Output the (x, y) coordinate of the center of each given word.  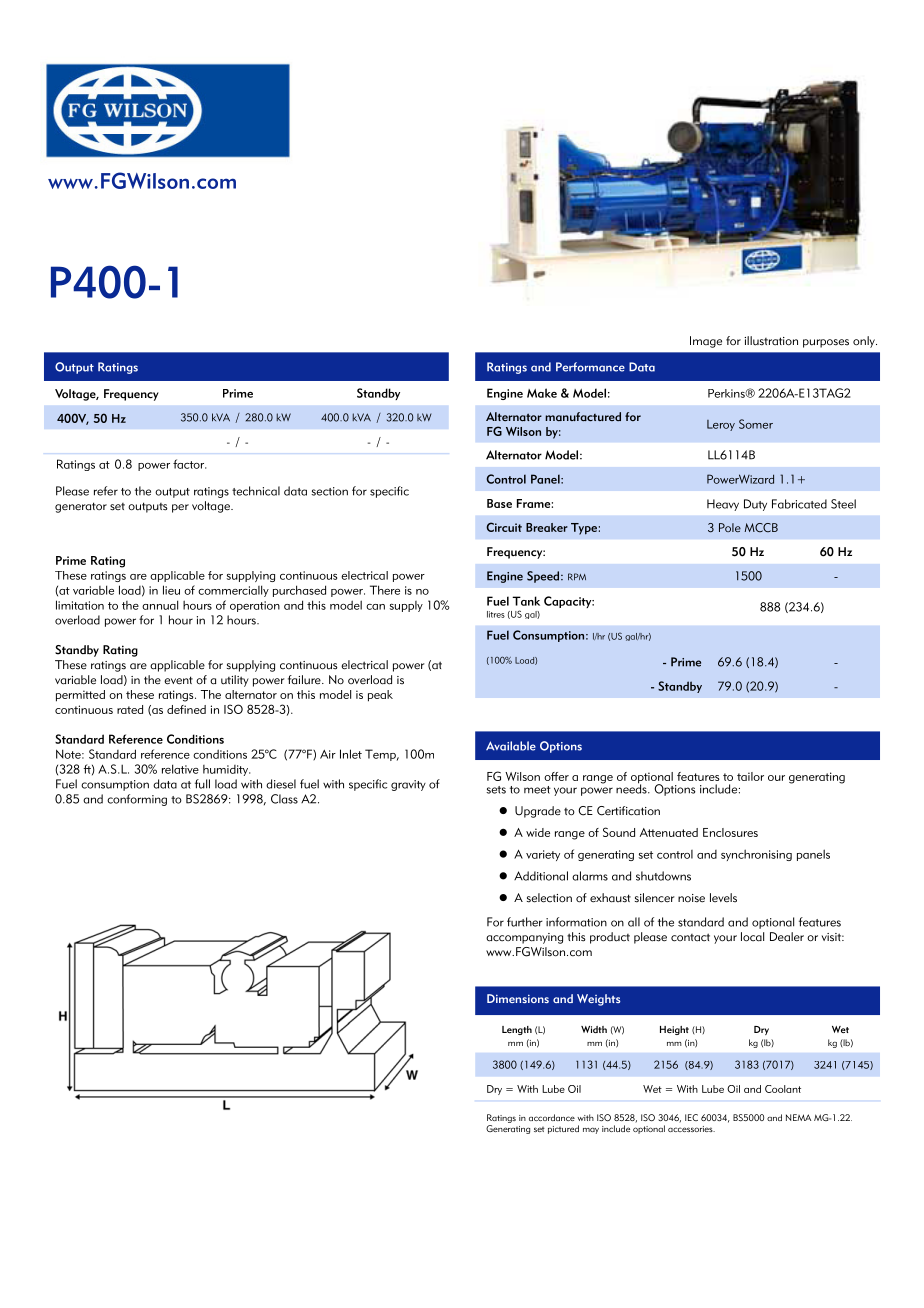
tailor (750, 776)
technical (256, 491)
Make (542, 393)
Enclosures (730, 832)
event (178, 680)
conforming (137, 800)
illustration (771, 341)
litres (496, 614)
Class (284, 799)
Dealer (787, 937)
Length (517, 1030)
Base (499, 503)
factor (189, 464)
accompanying (524, 938)
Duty (755, 505)
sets (496, 790)
